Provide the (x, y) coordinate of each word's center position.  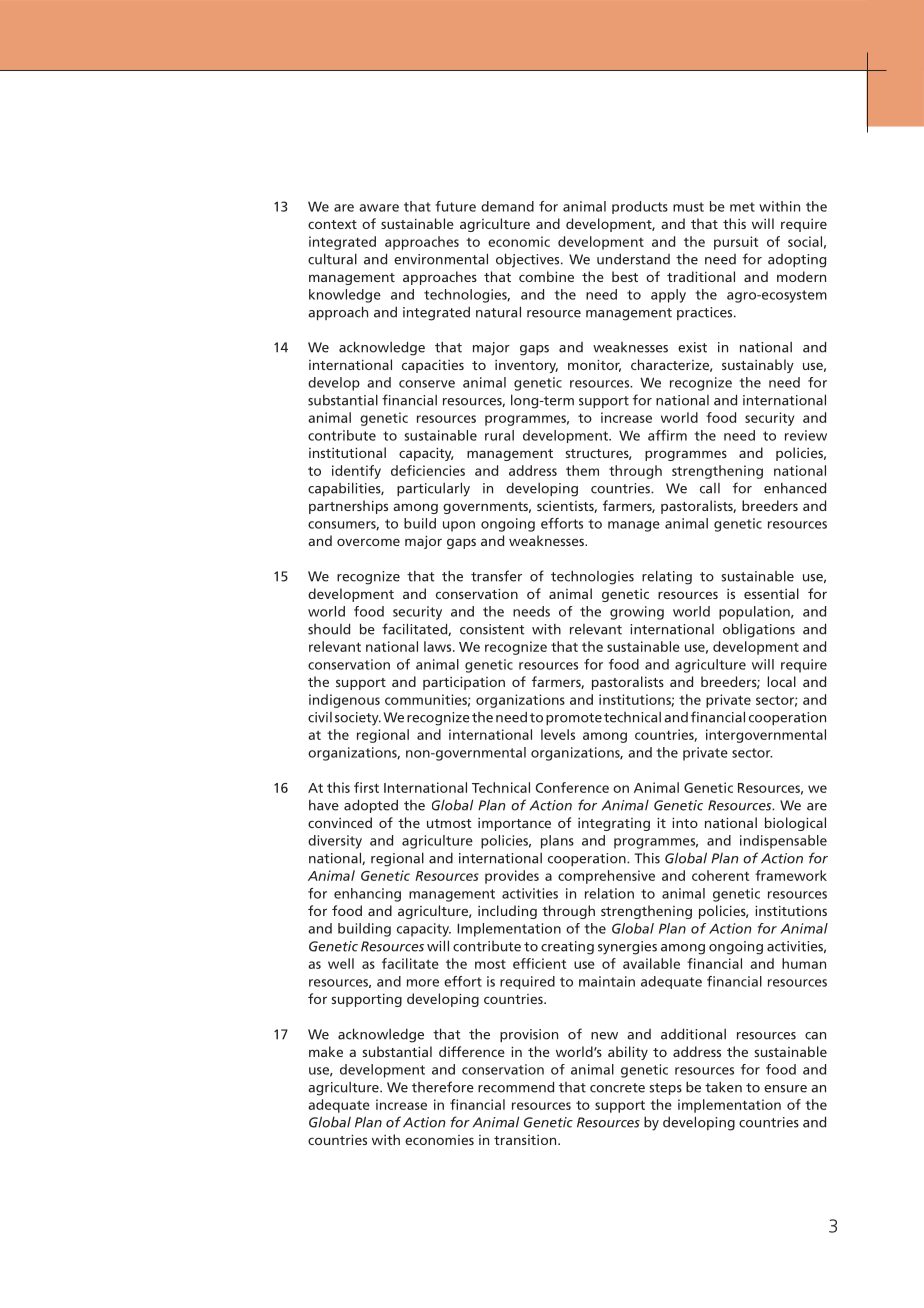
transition (526, 1140)
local (782, 681)
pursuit (736, 243)
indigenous (344, 701)
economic (519, 241)
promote (574, 719)
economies (439, 1140)
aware (379, 208)
